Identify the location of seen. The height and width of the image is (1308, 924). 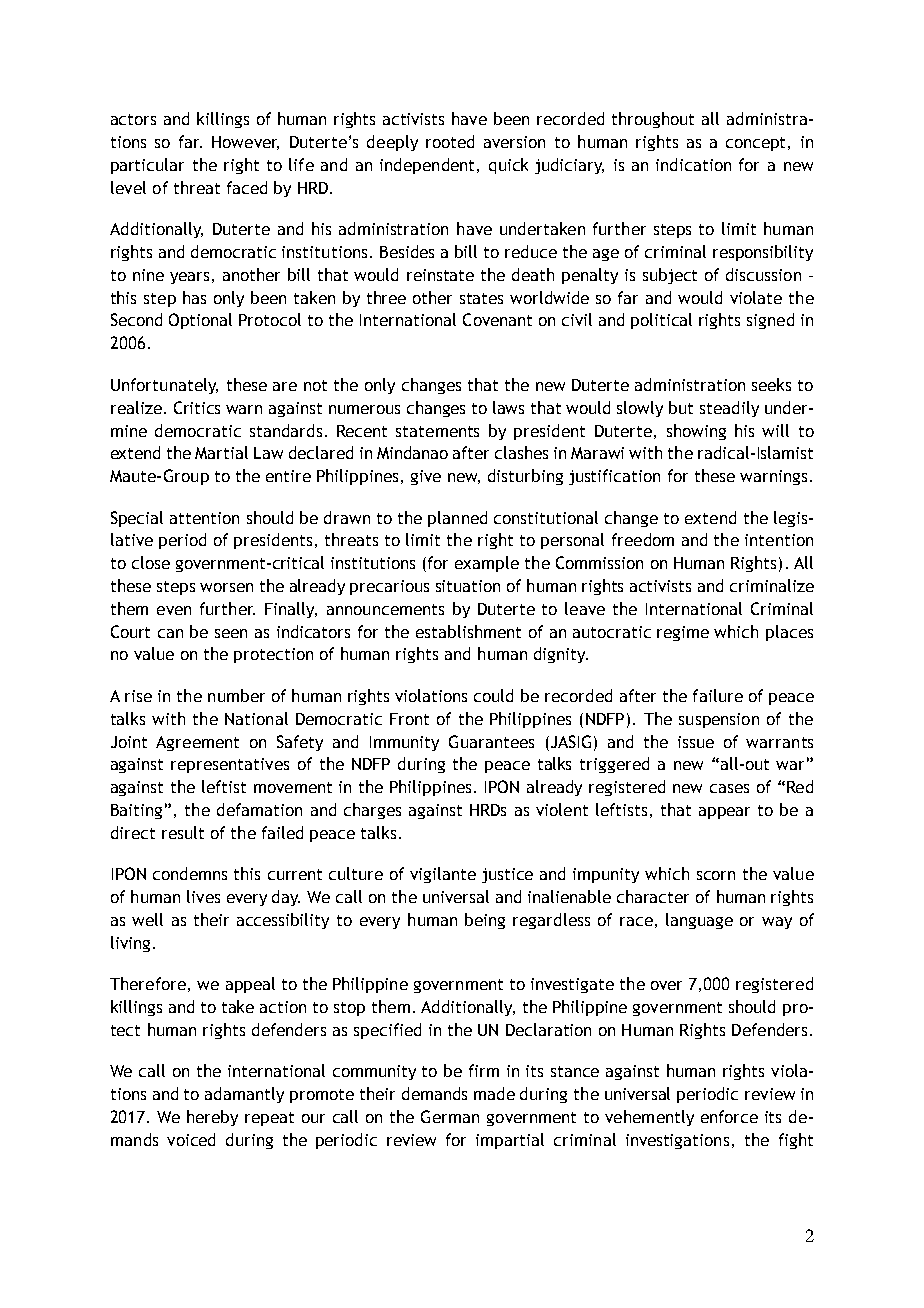
(231, 633).
